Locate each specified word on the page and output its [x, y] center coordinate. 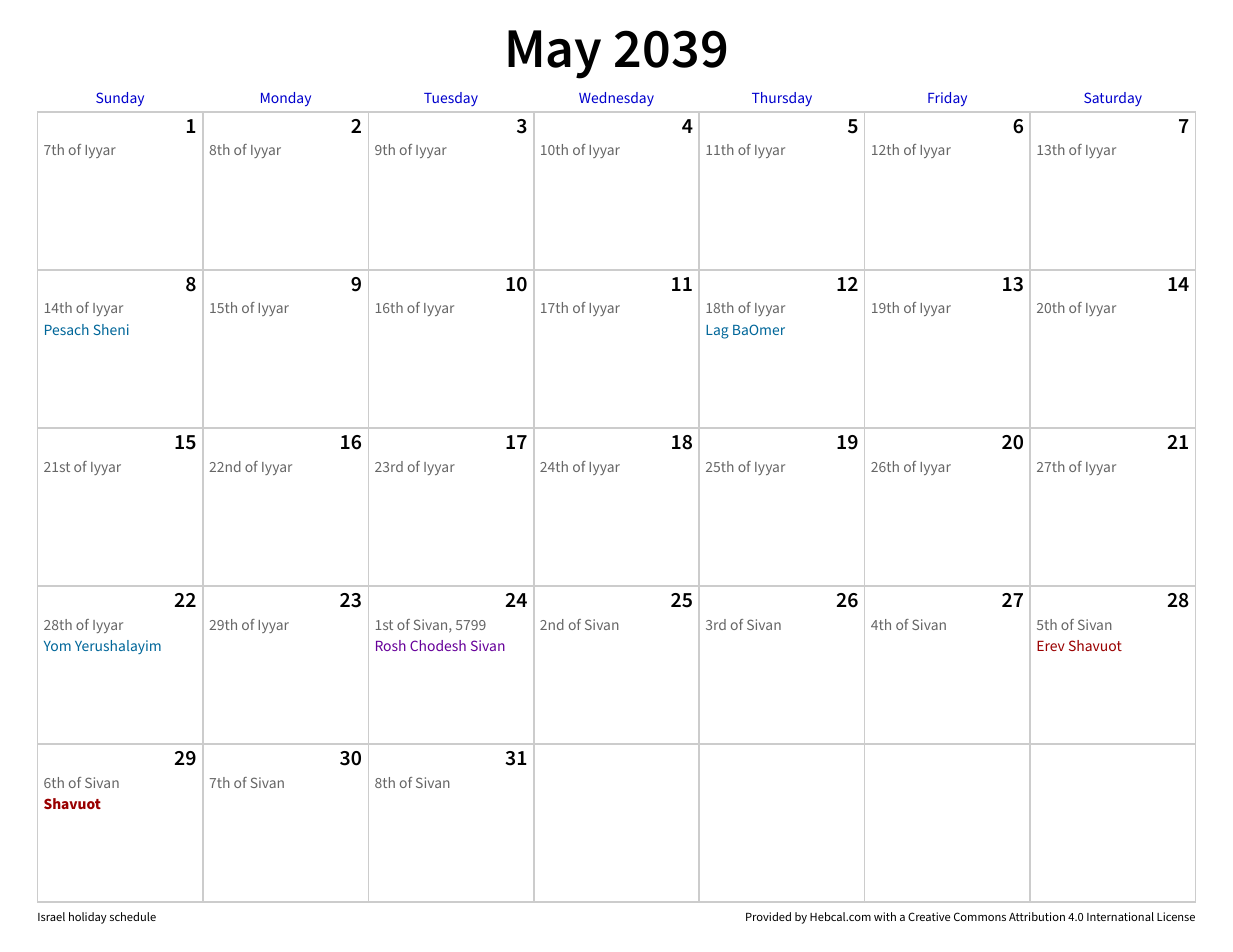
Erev [1051, 646]
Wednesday [616, 99]
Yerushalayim [118, 647]
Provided [768, 916]
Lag [717, 332]
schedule [133, 916]
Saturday [1113, 99]
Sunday [120, 99]
